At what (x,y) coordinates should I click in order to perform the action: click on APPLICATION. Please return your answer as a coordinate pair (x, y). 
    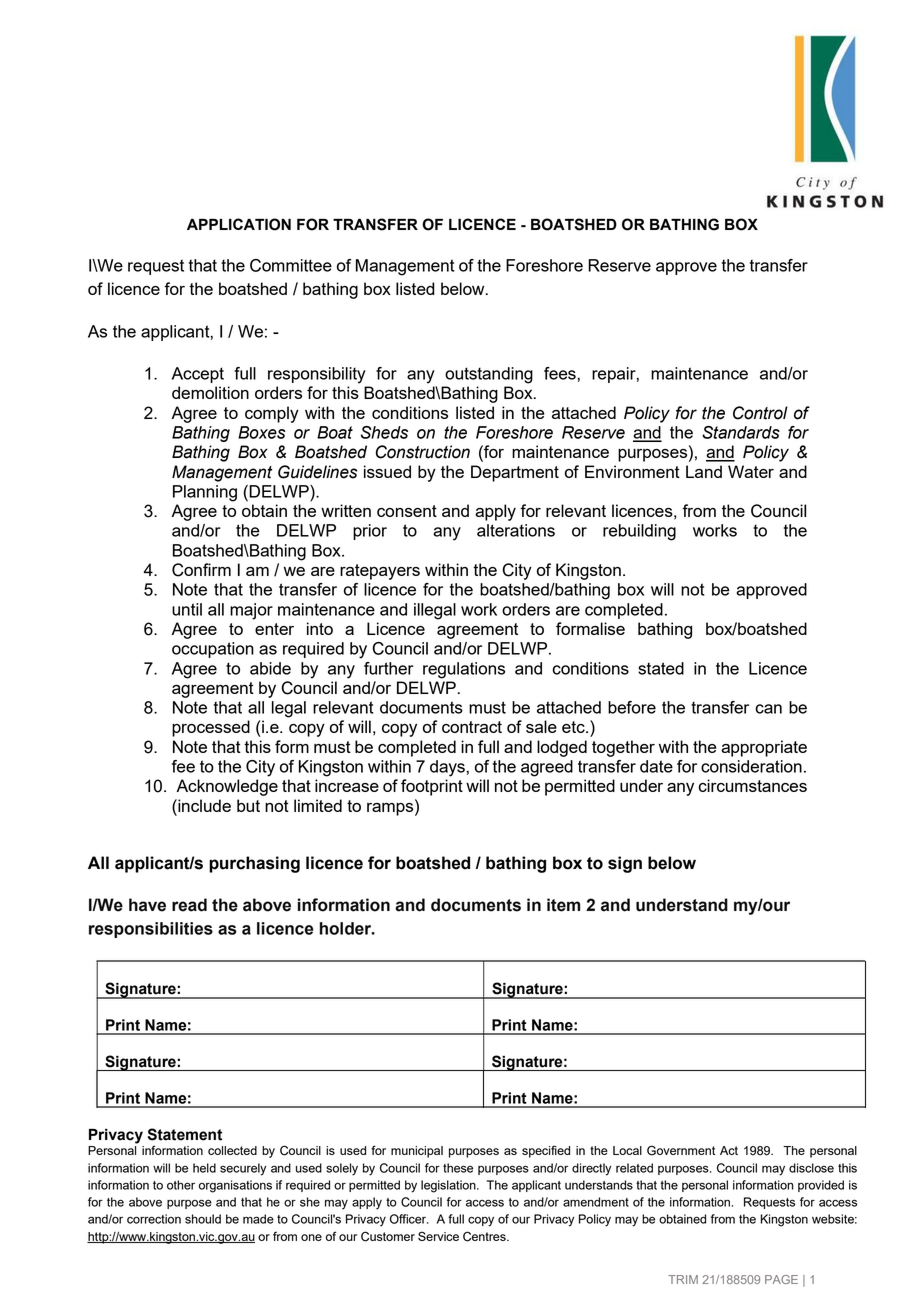
    Looking at the image, I should click on (239, 224).
